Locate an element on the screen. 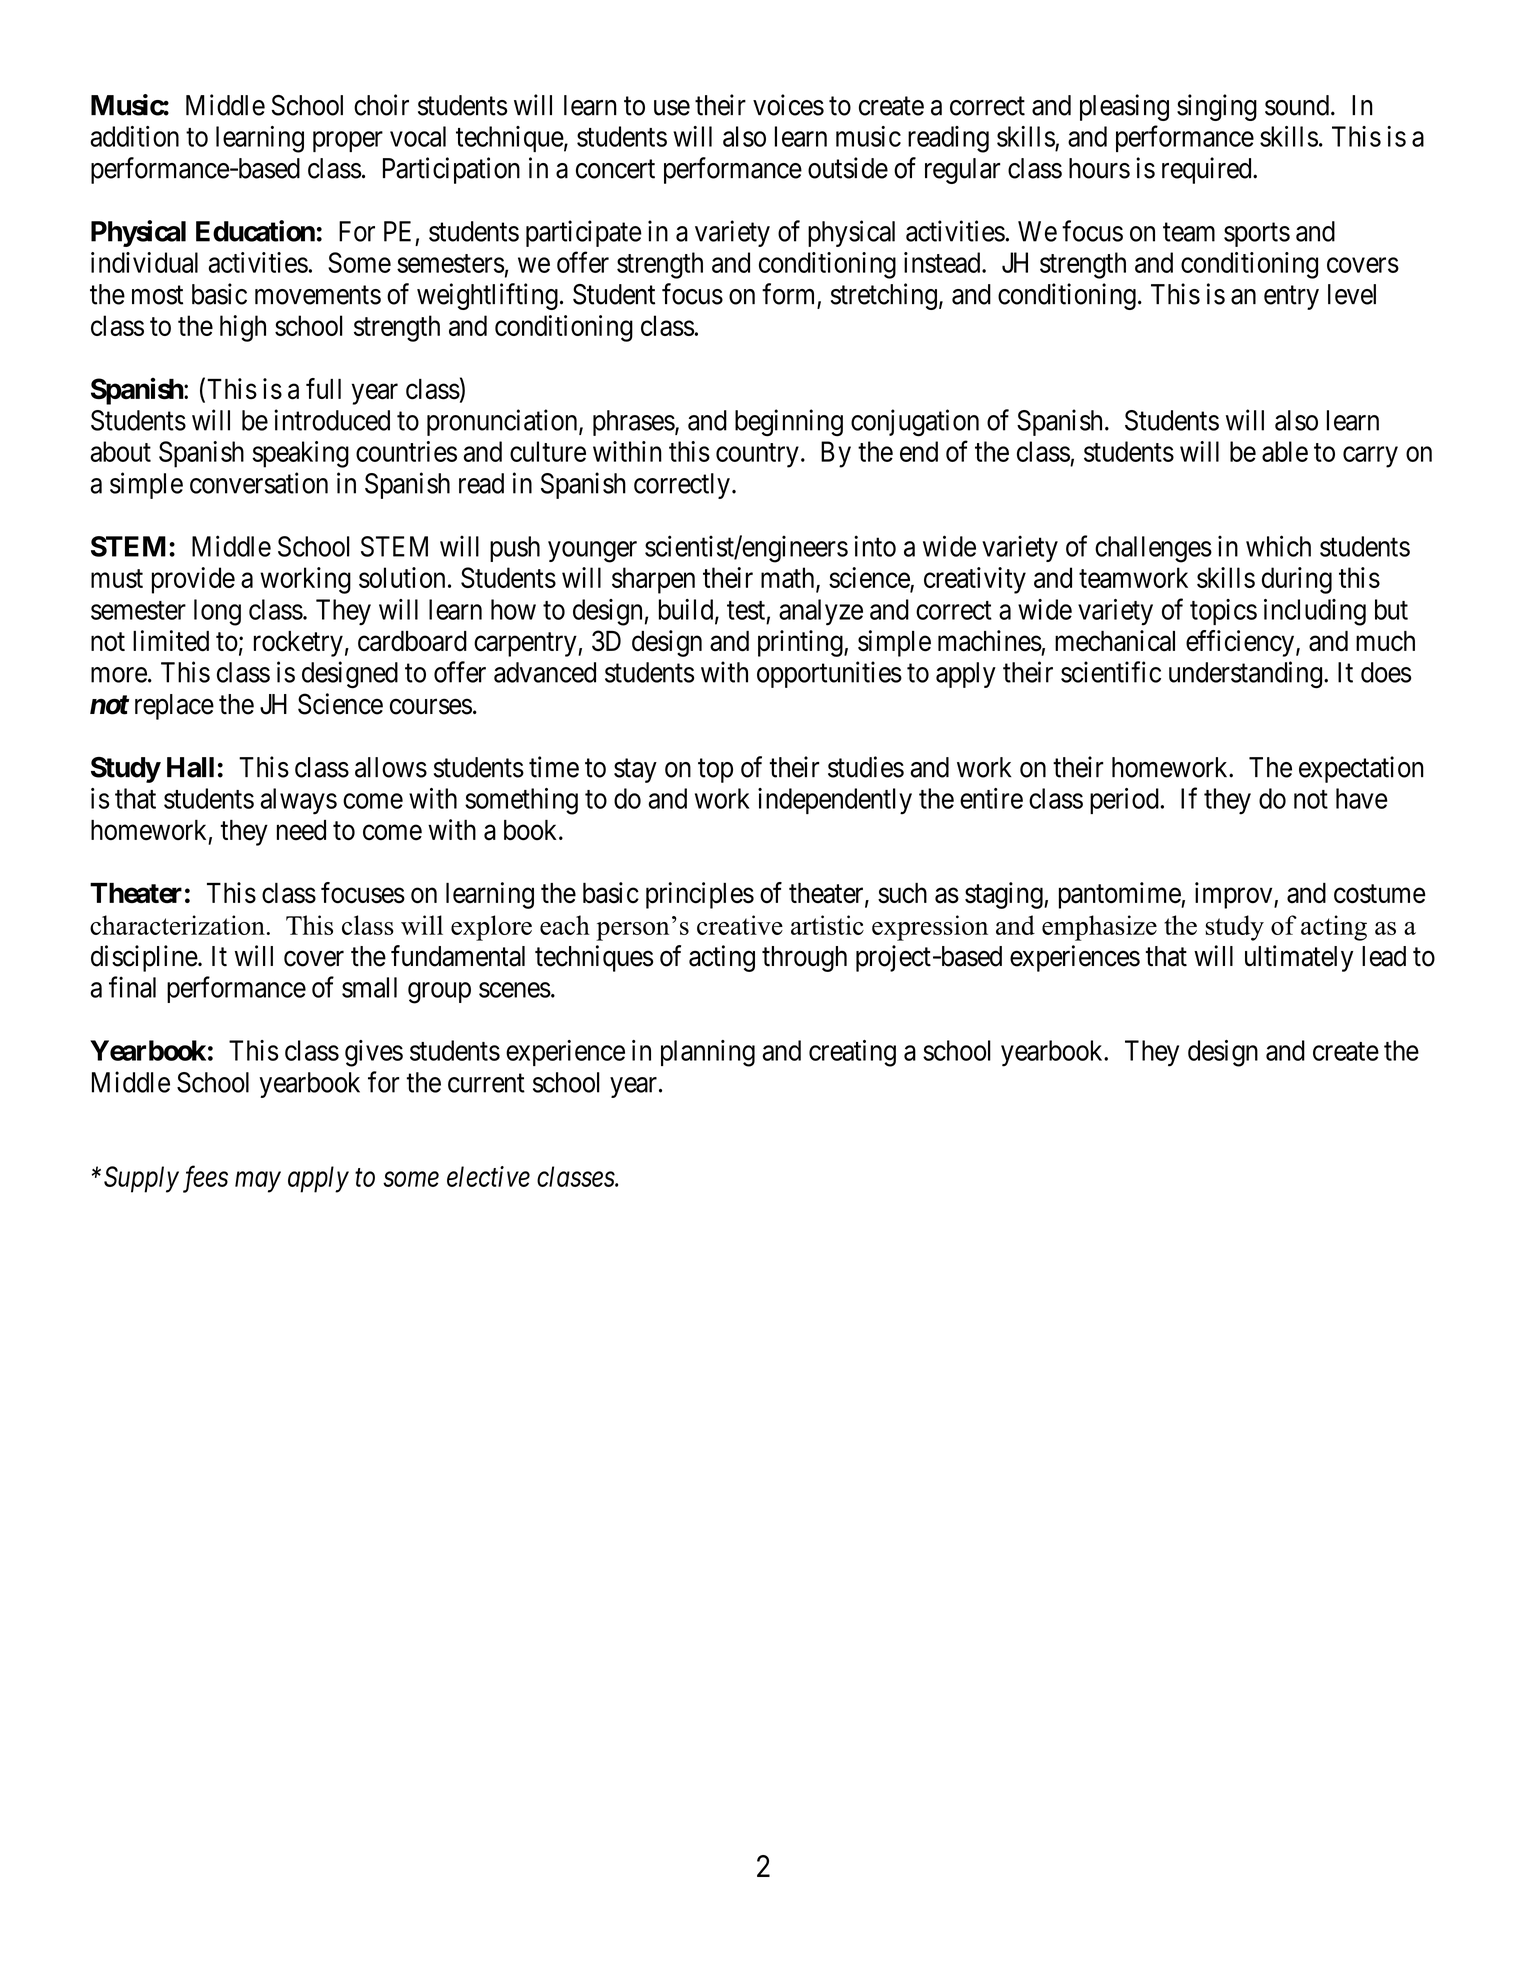 The image size is (1525, 1973). period is located at coordinates (1125, 801).
